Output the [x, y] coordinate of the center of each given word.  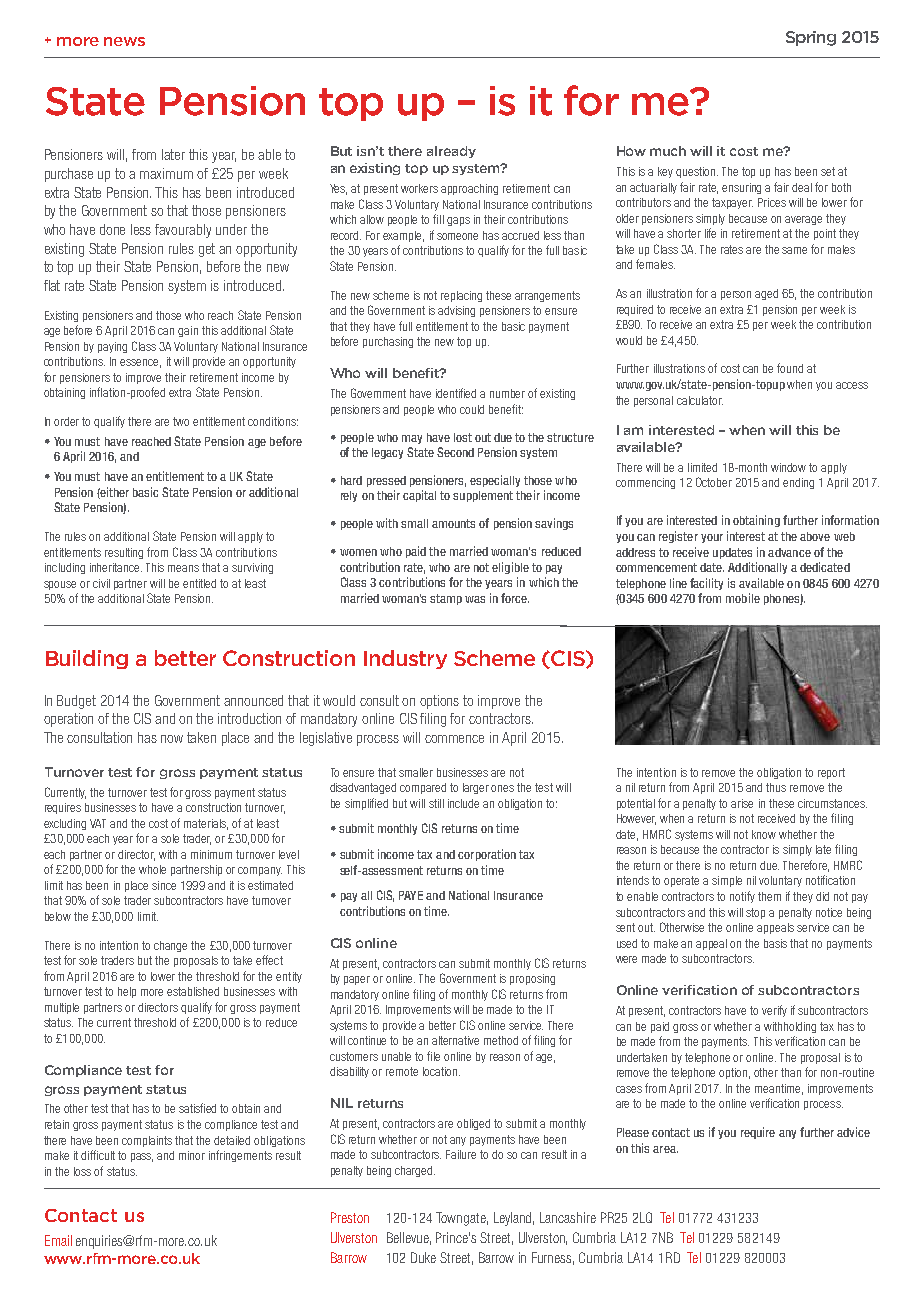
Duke [423, 1257]
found [790, 368]
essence [140, 363]
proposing [532, 979]
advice [853, 1132]
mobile [743, 598]
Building [87, 659]
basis [775, 943]
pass [142, 1157]
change [170, 946]
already [451, 152]
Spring [811, 38]
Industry [405, 659]
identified [456, 393]
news [124, 41]
